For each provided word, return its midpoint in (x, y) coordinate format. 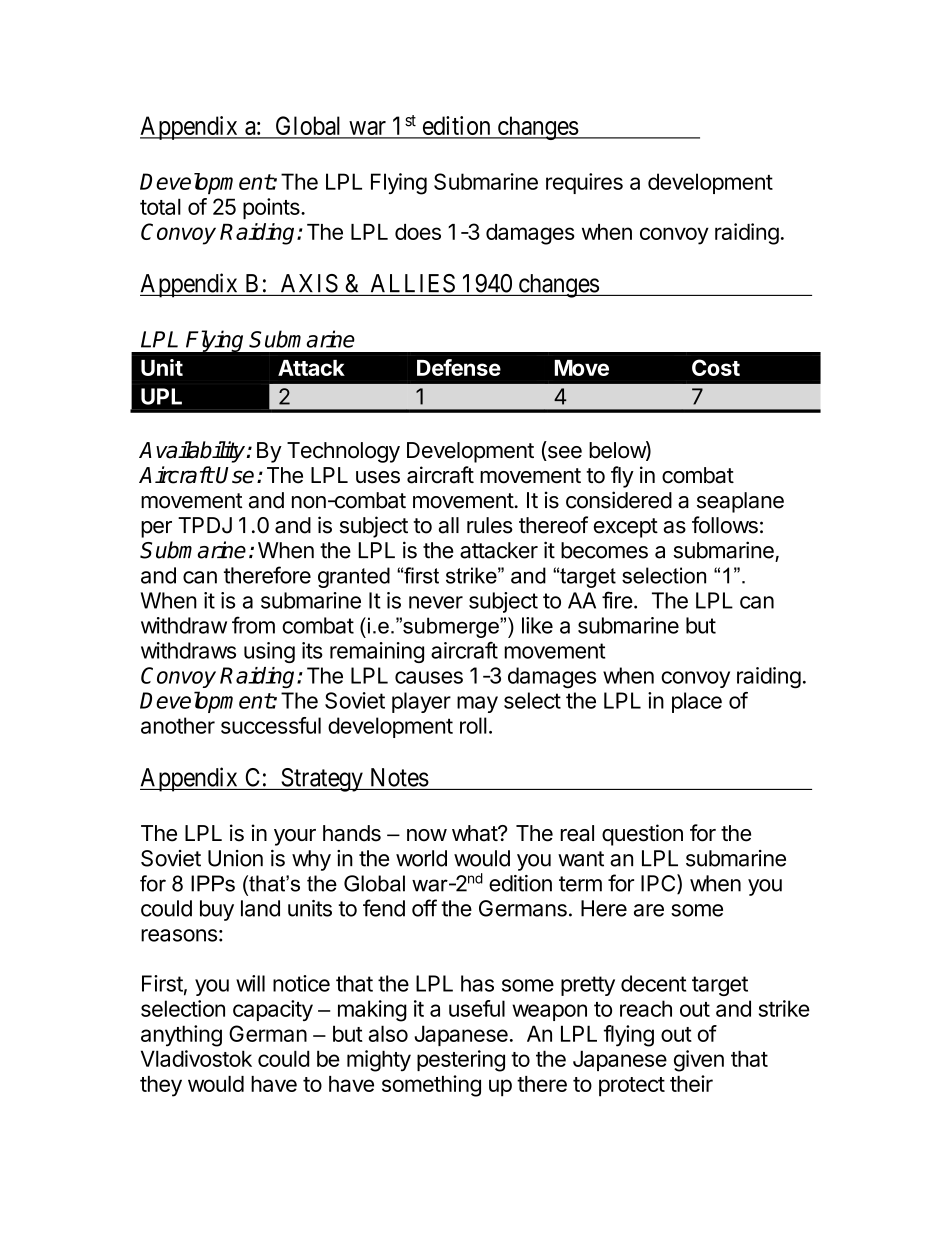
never (436, 602)
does (418, 232)
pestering (461, 1061)
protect (632, 1087)
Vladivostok (196, 1058)
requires (584, 183)
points (272, 208)
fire (617, 600)
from (253, 625)
